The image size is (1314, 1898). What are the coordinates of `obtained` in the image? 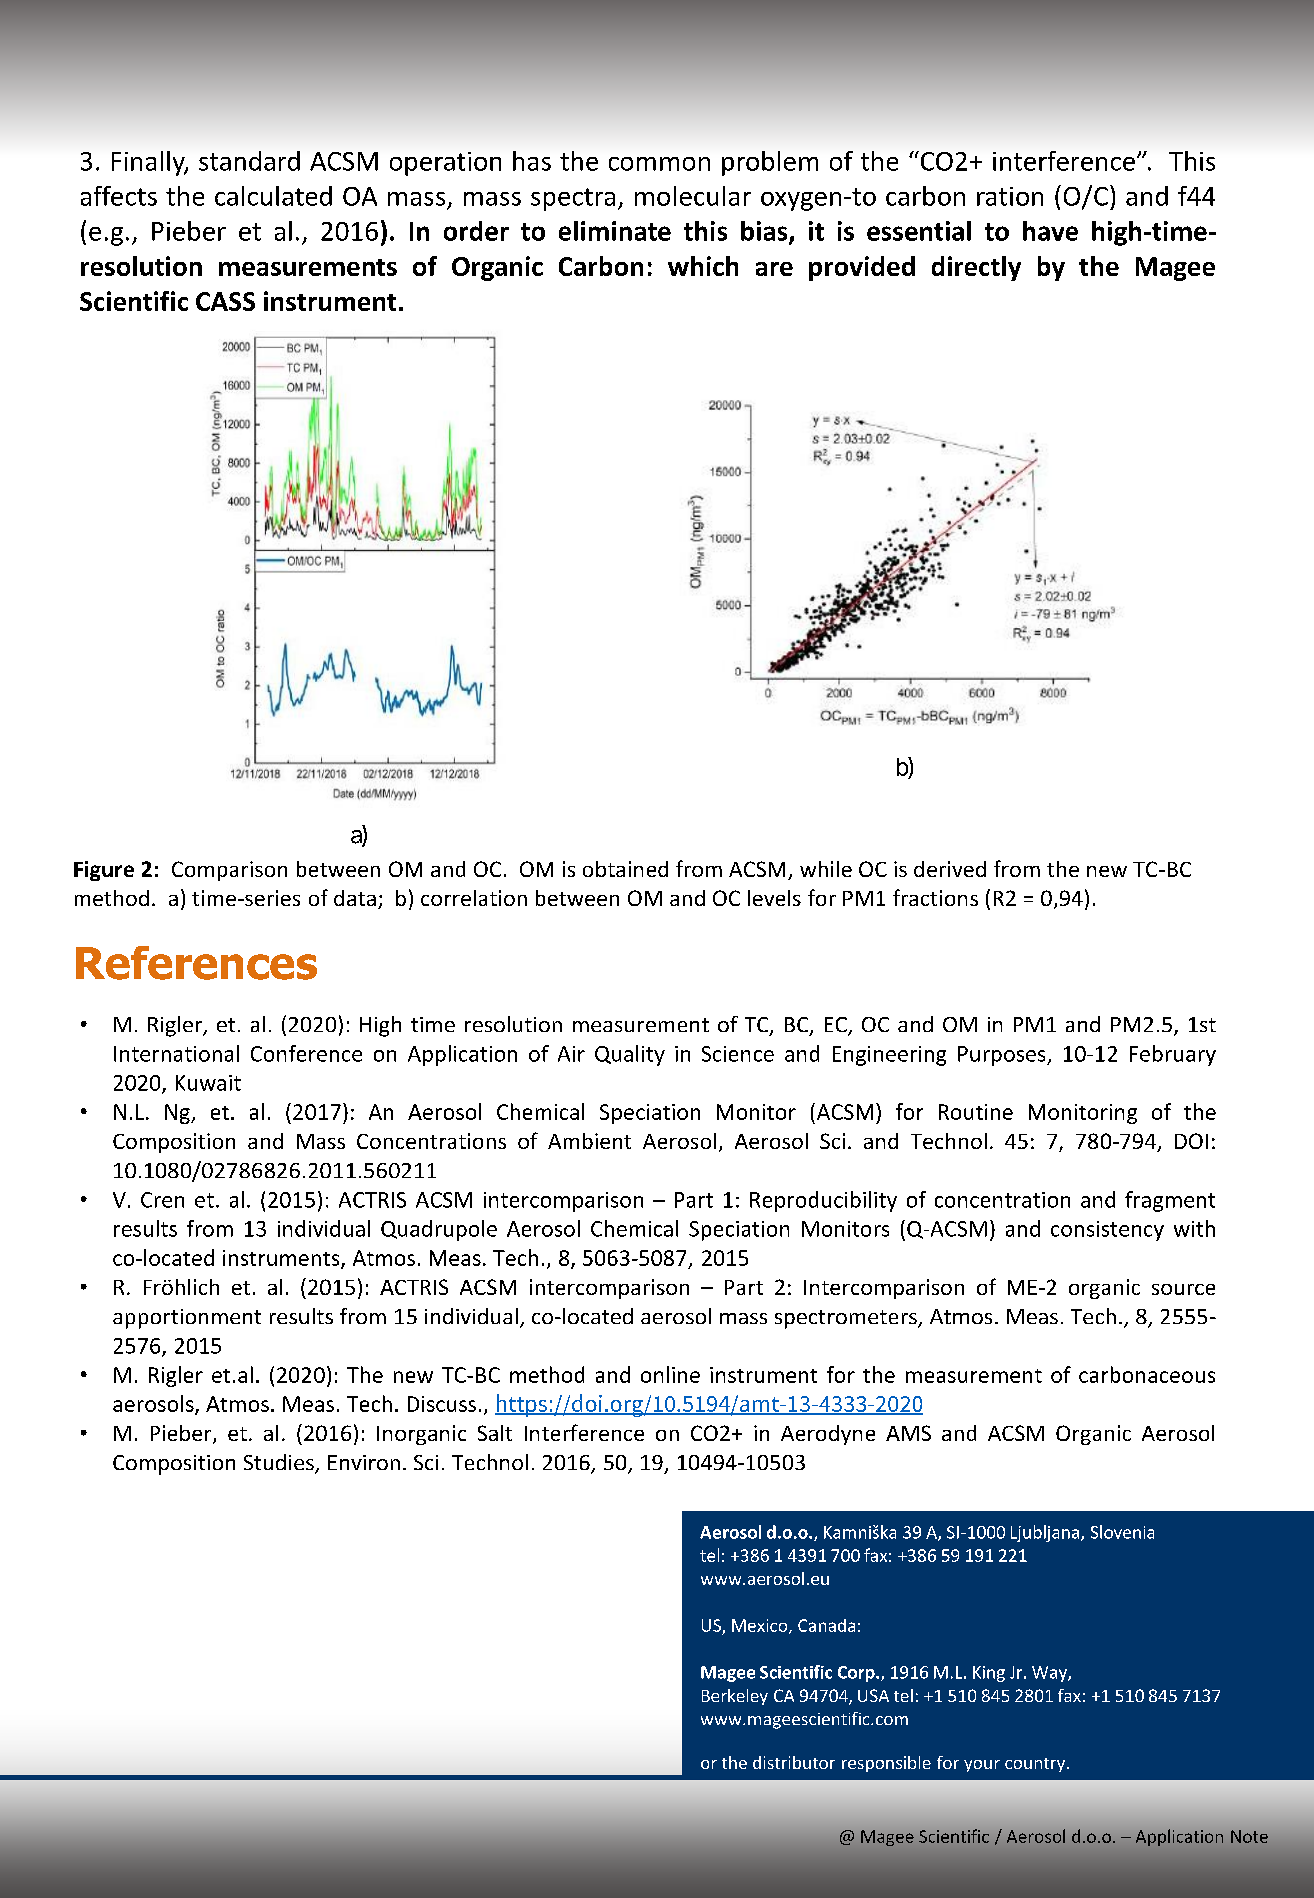 It's located at (625, 869).
